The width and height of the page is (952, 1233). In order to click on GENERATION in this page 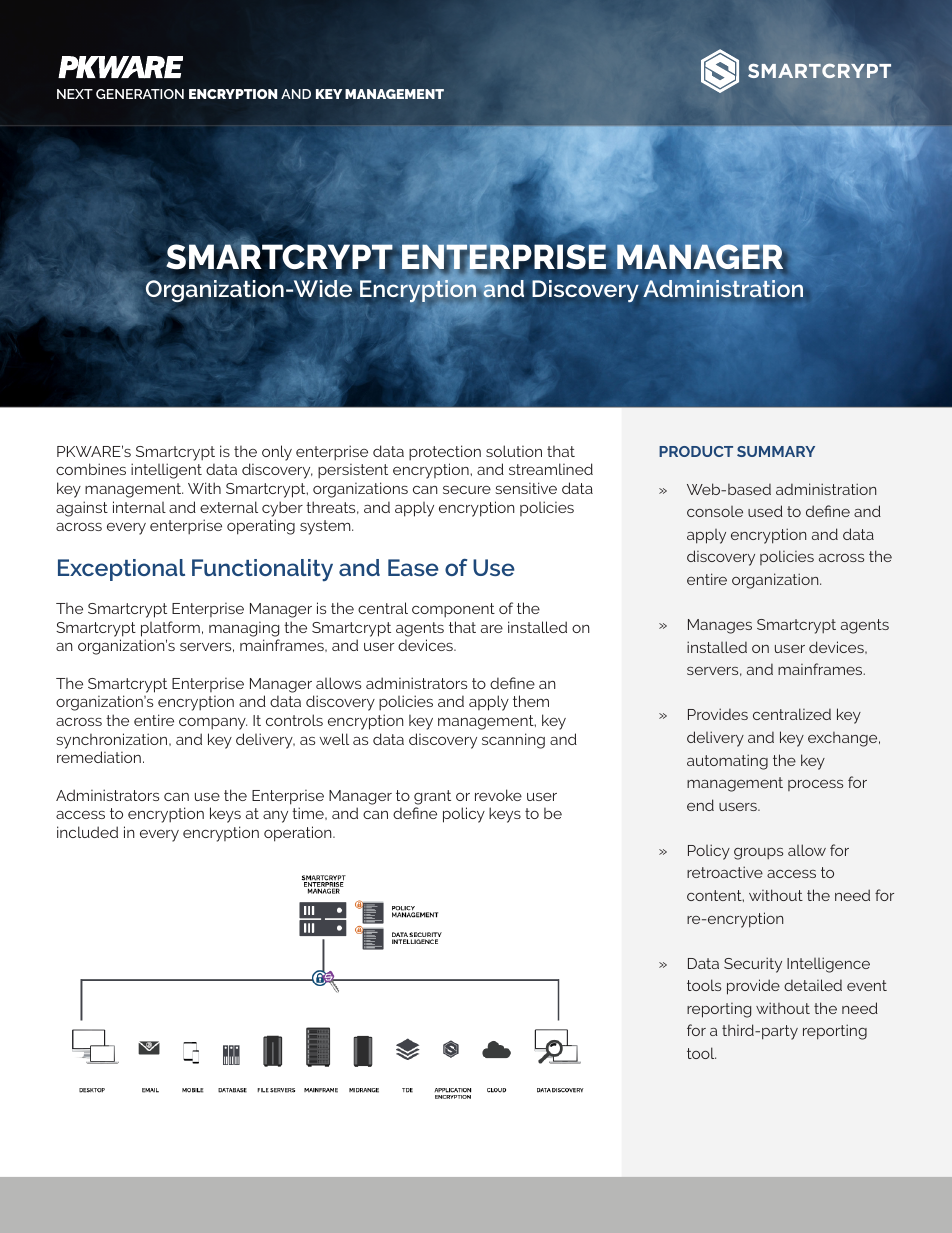, I will do `click(140, 94)`.
